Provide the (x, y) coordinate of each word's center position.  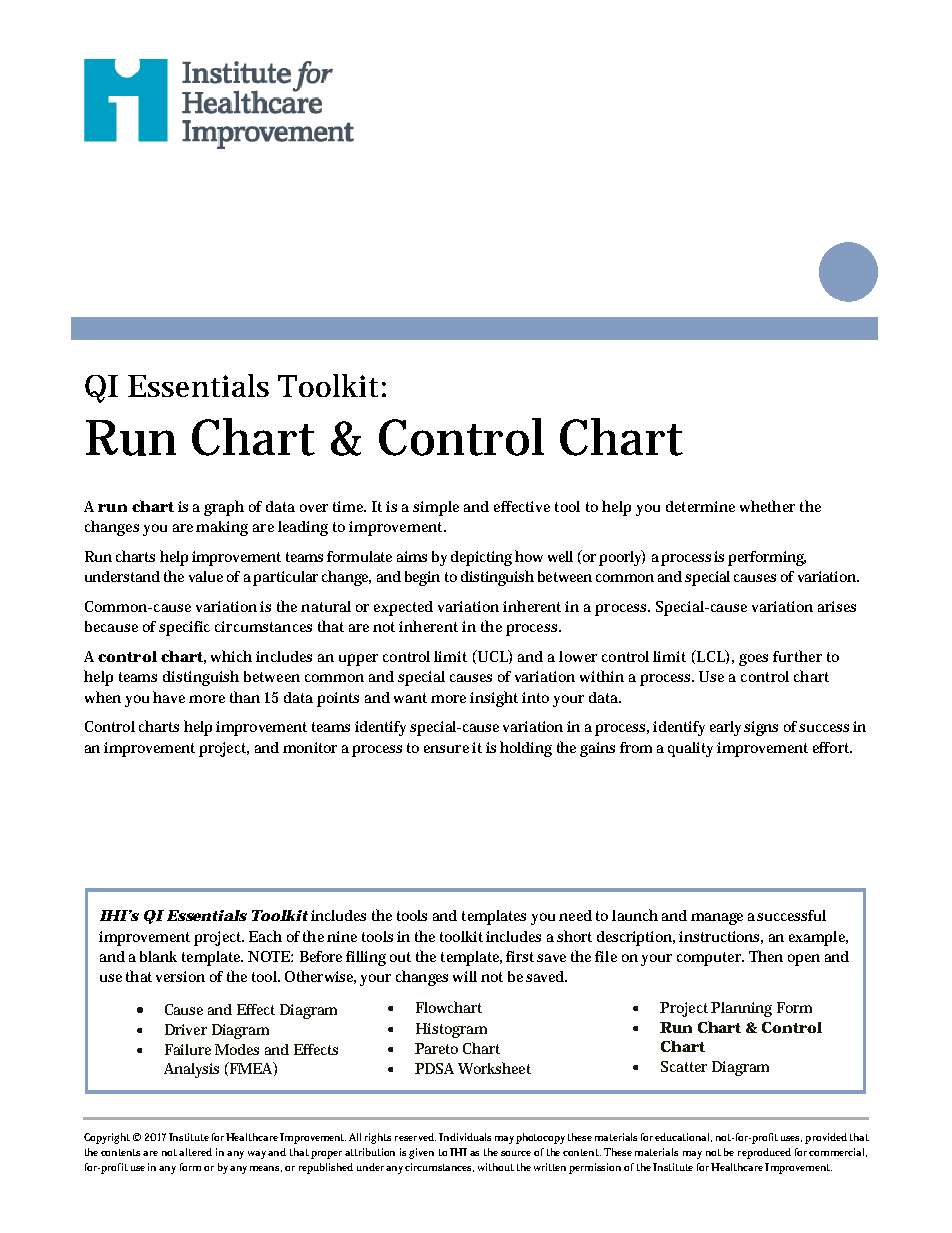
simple (436, 508)
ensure (446, 749)
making (222, 528)
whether (767, 506)
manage (717, 919)
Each (265, 936)
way (258, 1155)
